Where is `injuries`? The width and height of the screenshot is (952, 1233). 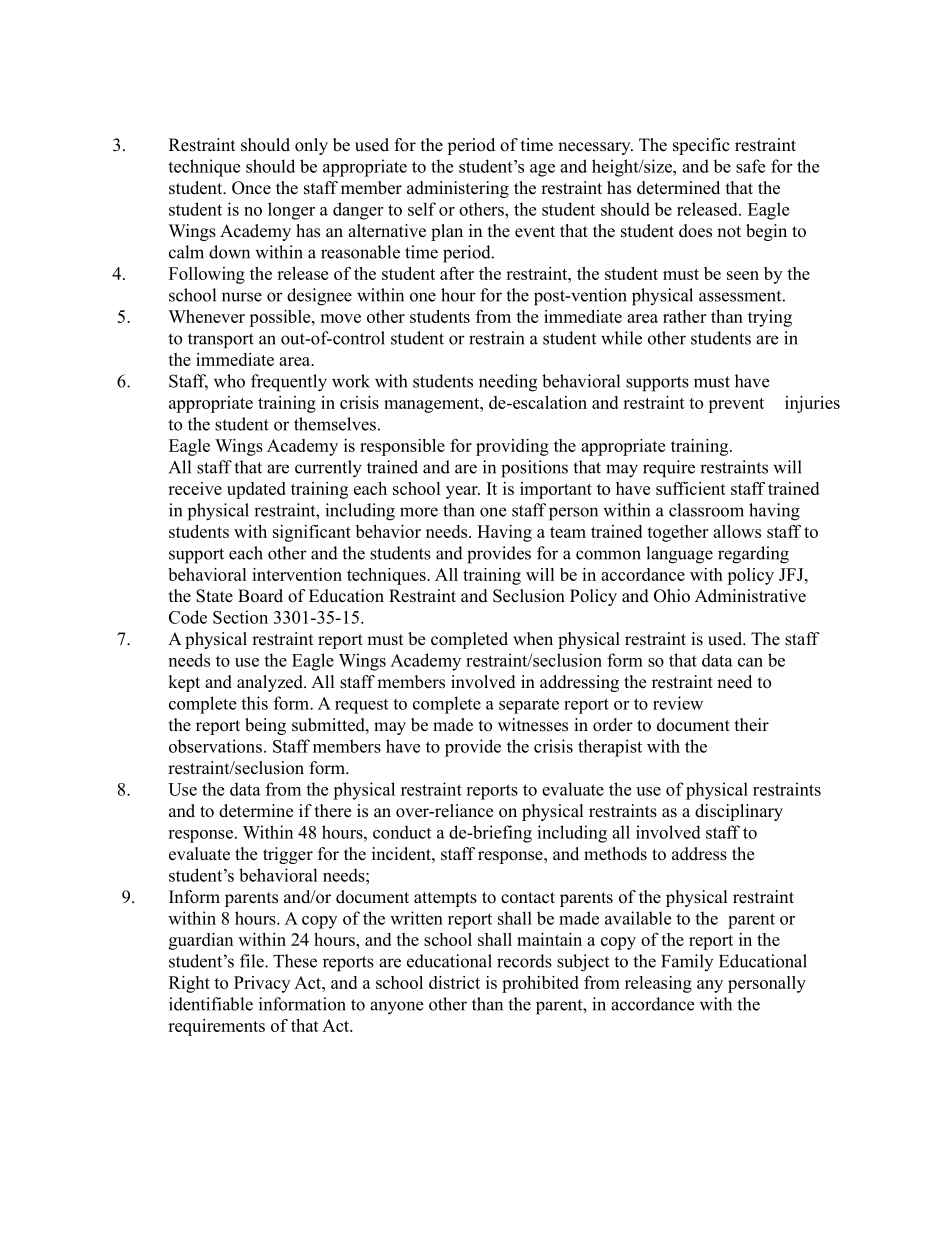
injuries is located at coordinates (812, 404).
